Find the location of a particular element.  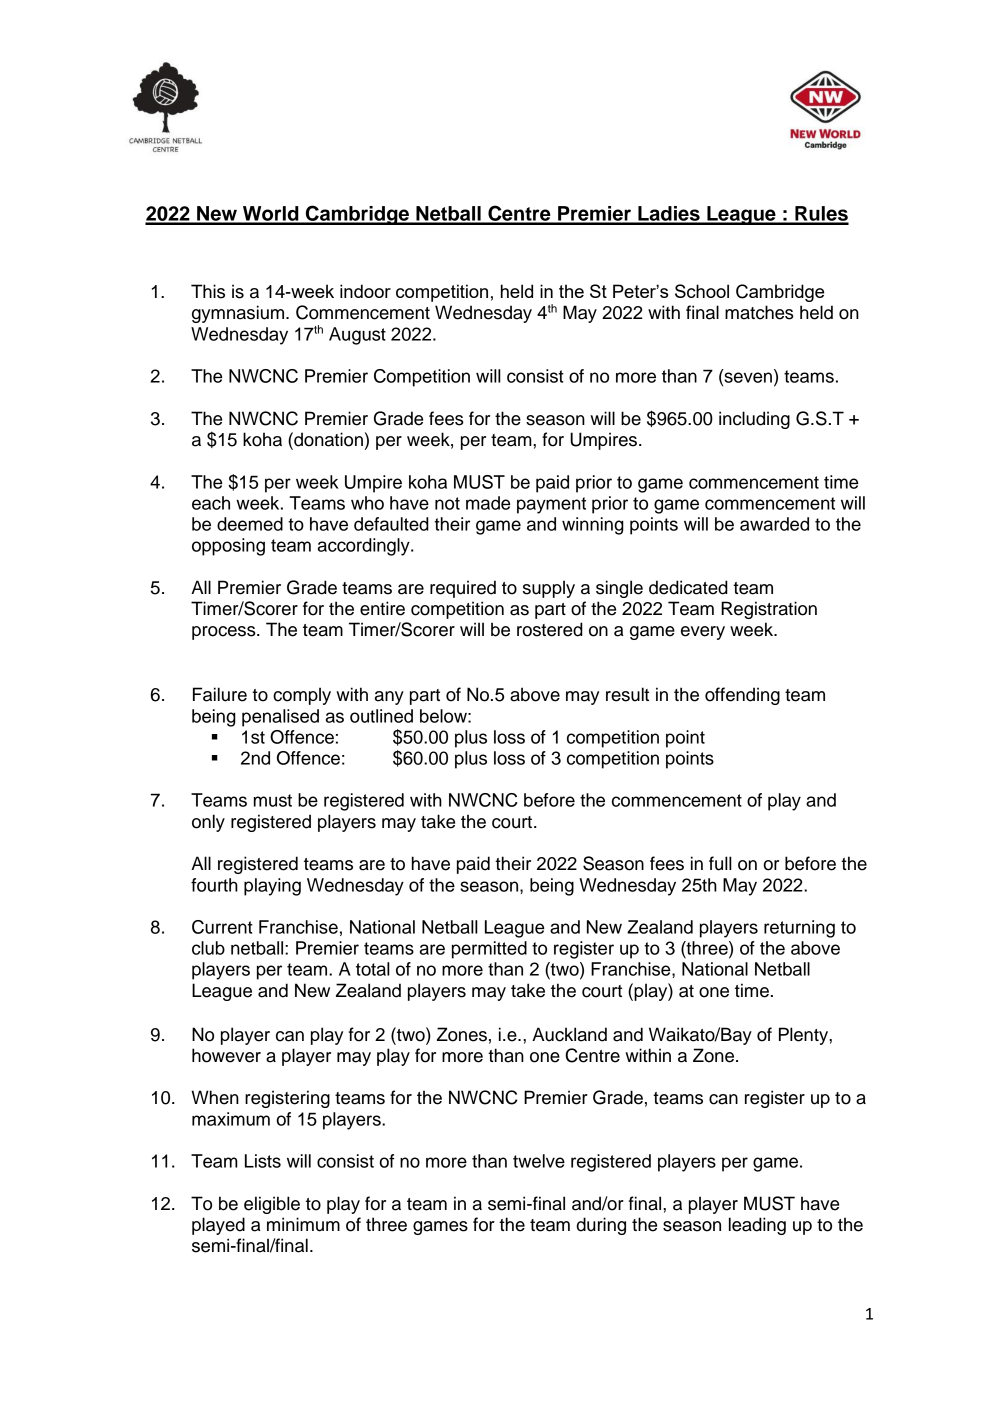

returning is located at coordinates (799, 929).
